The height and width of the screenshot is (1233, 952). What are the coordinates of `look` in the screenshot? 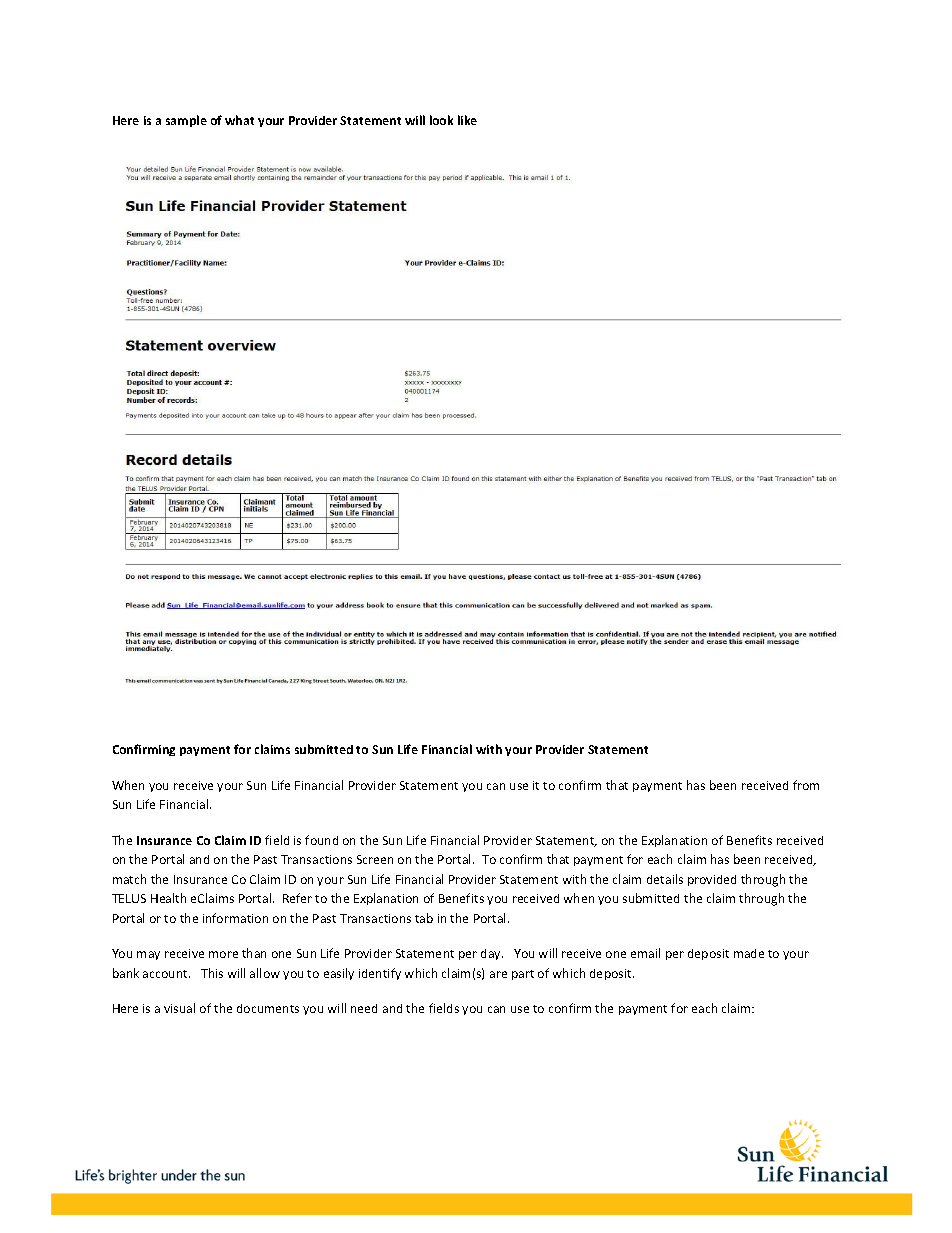 It's located at (441, 120).
